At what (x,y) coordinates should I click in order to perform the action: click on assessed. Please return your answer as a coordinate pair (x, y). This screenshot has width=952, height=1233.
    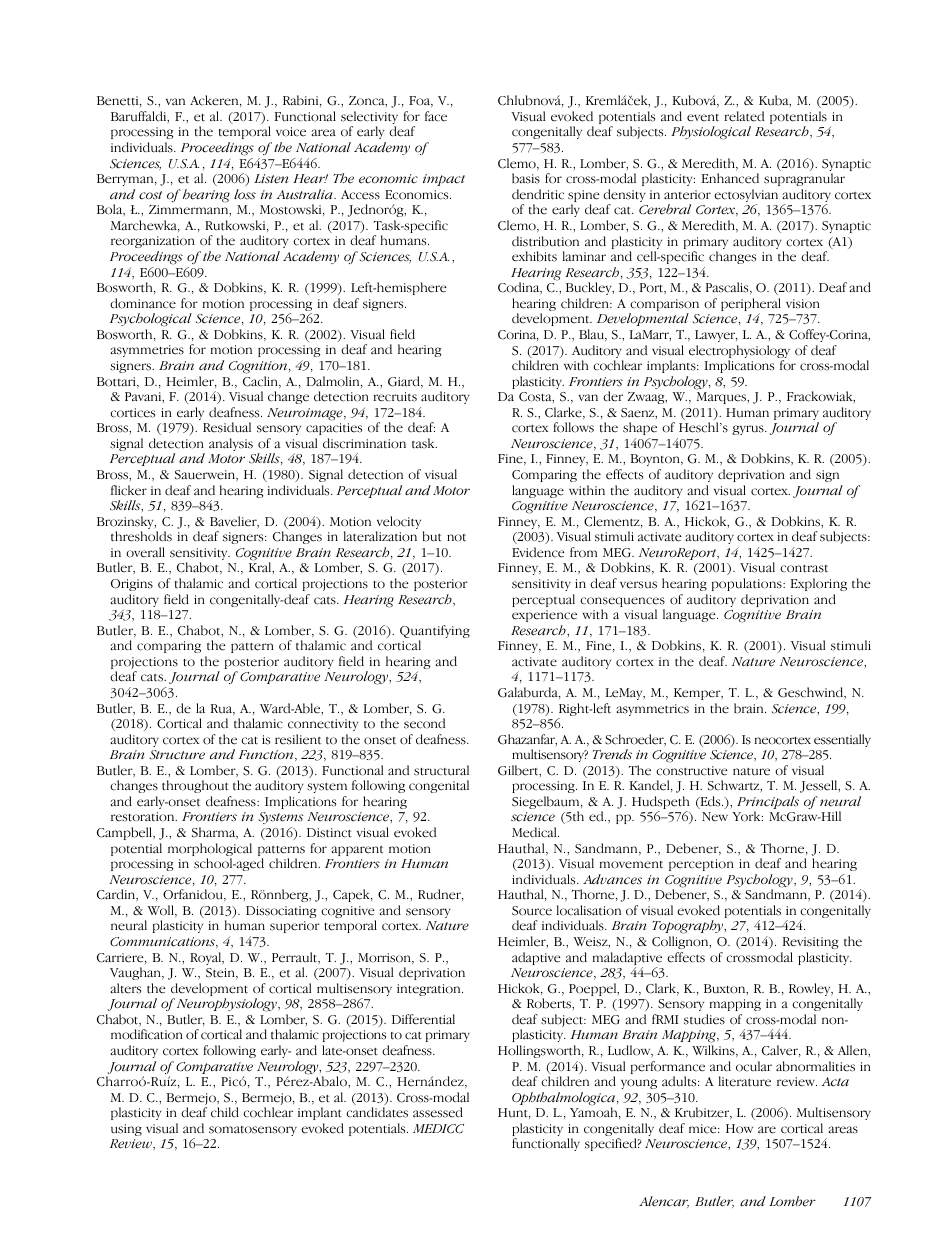
    Looking at the image, I should click on (438, 1112).
